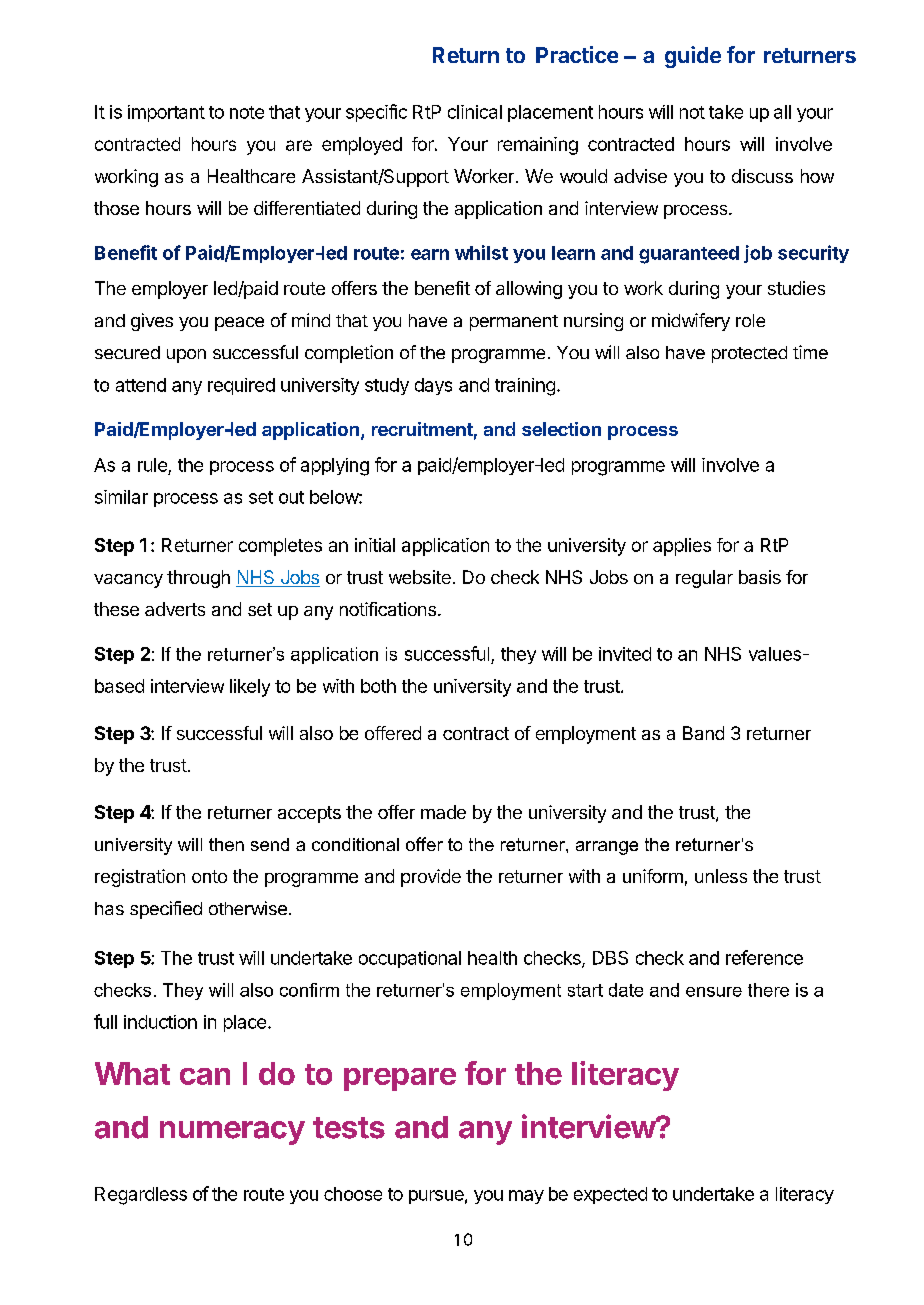  What do you see at coordinates (693, 57) in the screenshot?
I see `guide` at bounding box center [693, 57].
